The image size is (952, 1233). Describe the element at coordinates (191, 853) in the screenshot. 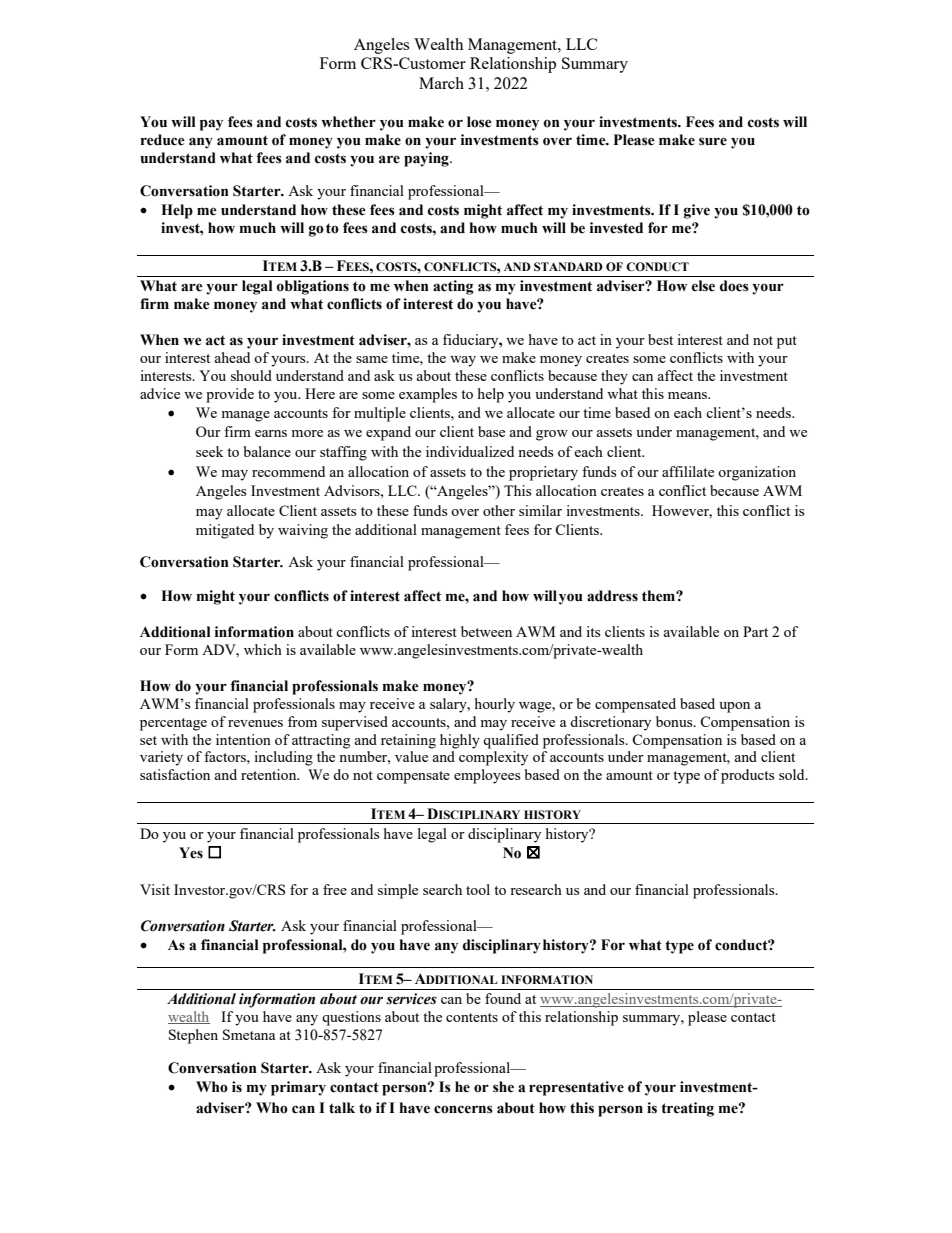

I see `Yes` at that location.
